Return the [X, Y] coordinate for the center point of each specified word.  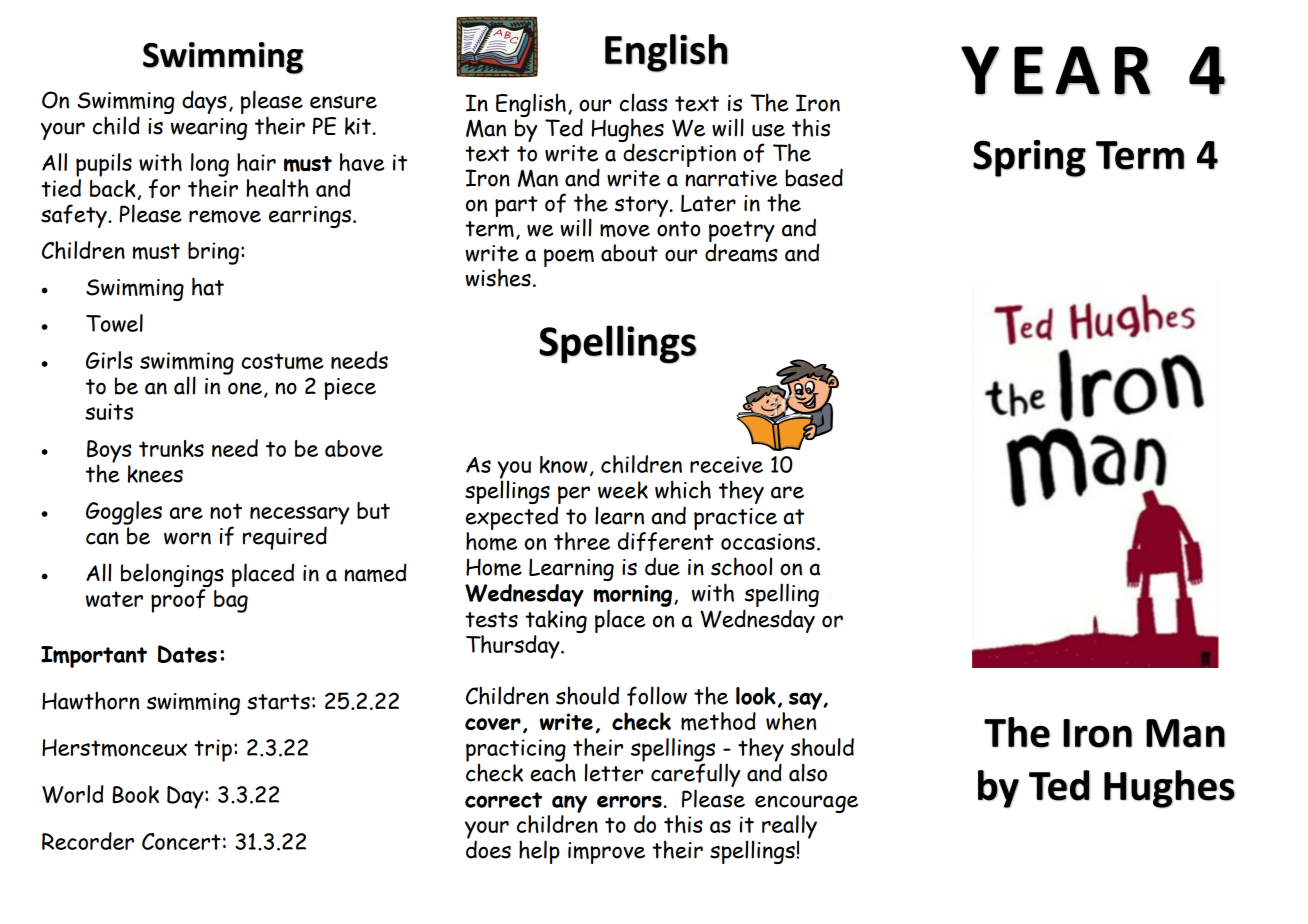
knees [155, 474]
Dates [187, 654]
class [643, 102]
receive [726, 464]
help [539, 852]
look [756, 696]
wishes [498, 277]
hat [208, 286]
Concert [181, 841]
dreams [741, 252]
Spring [1029, 158]
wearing [209, 129]
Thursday [514, 647]
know [564, 464]
